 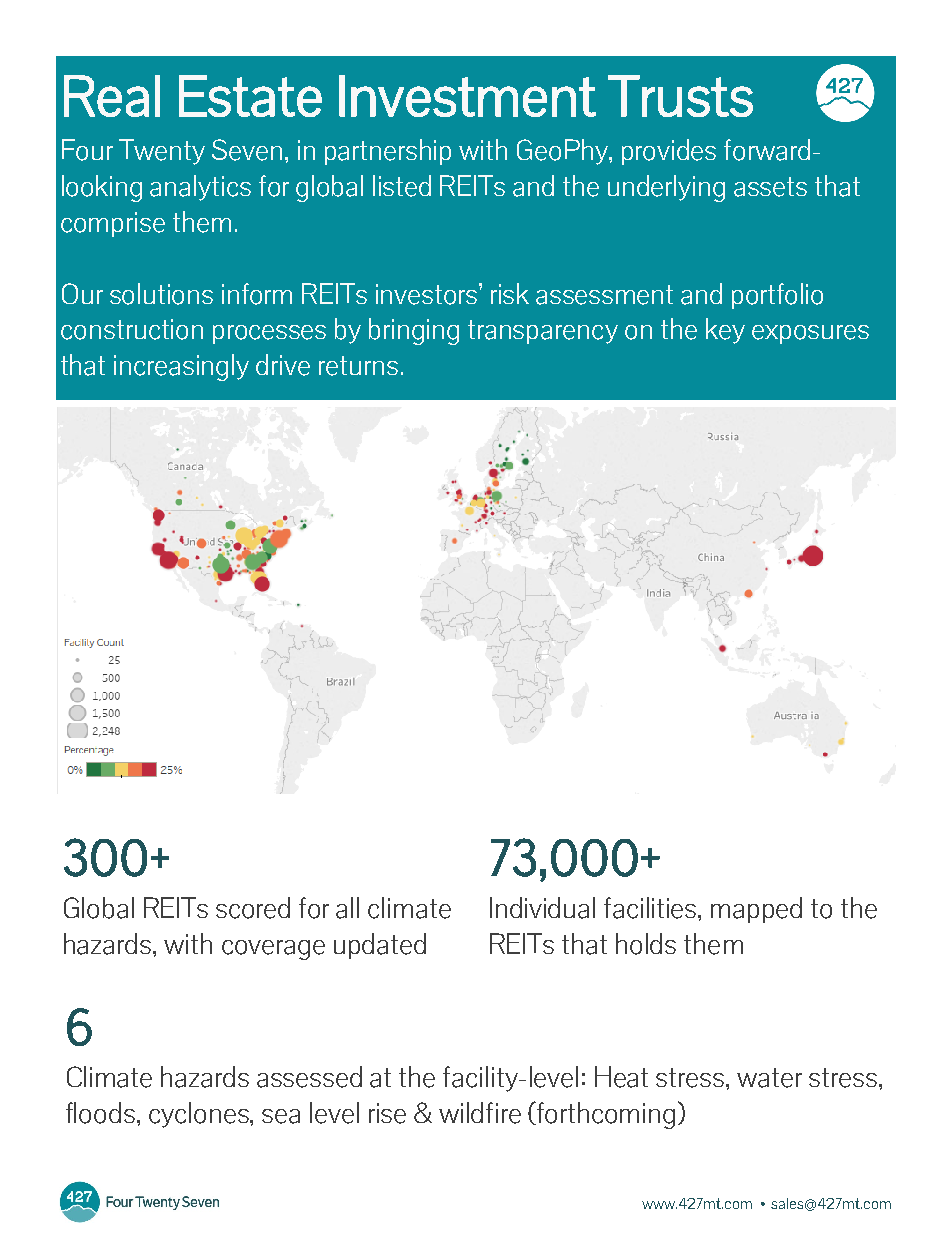 I want to click on Trusts, so click(x=680, y=96).
